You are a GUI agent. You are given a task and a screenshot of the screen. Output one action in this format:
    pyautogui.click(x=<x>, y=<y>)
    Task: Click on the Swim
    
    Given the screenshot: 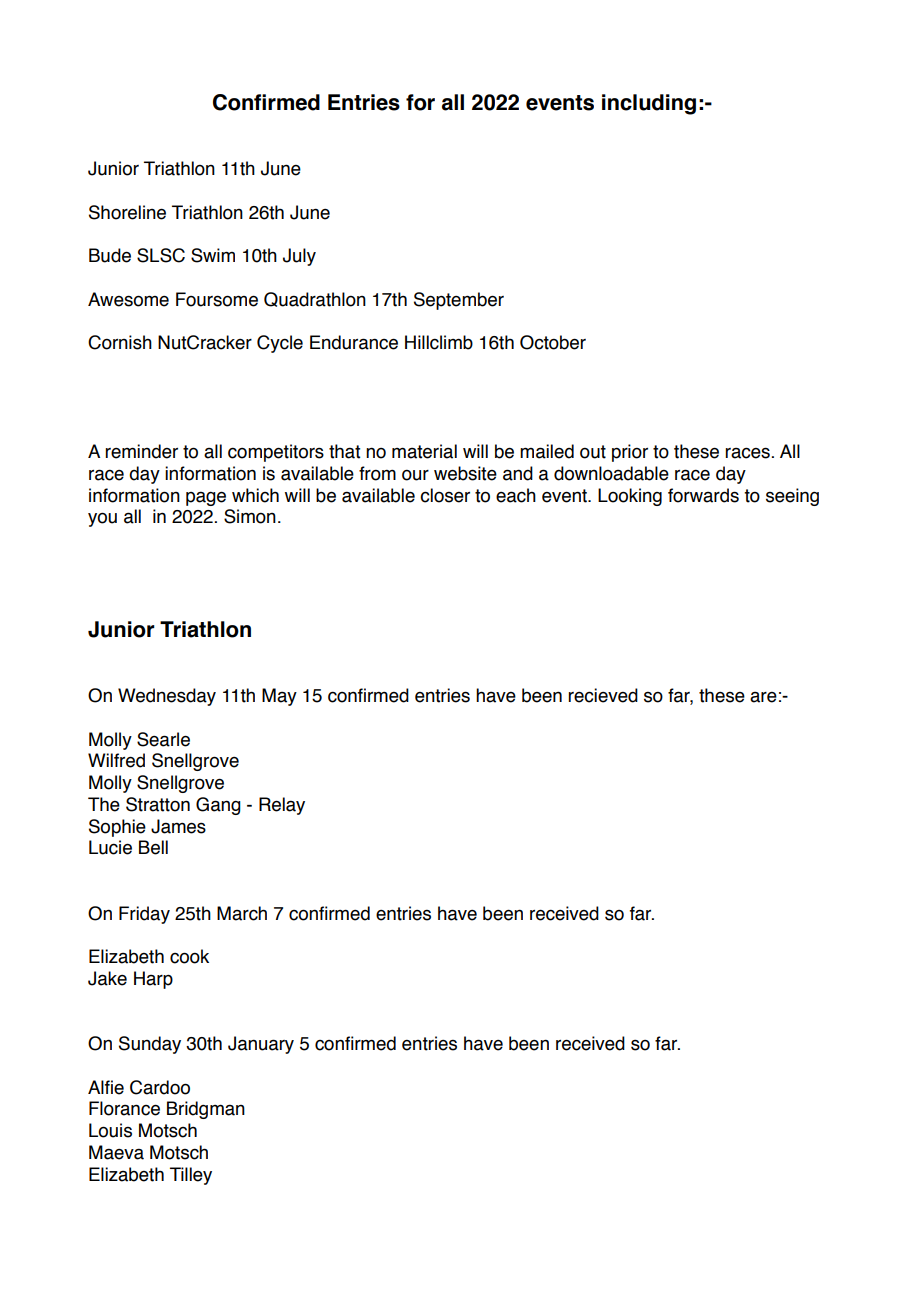 What is the action you would take?
    pyautogui.click(x=213, y=255)
